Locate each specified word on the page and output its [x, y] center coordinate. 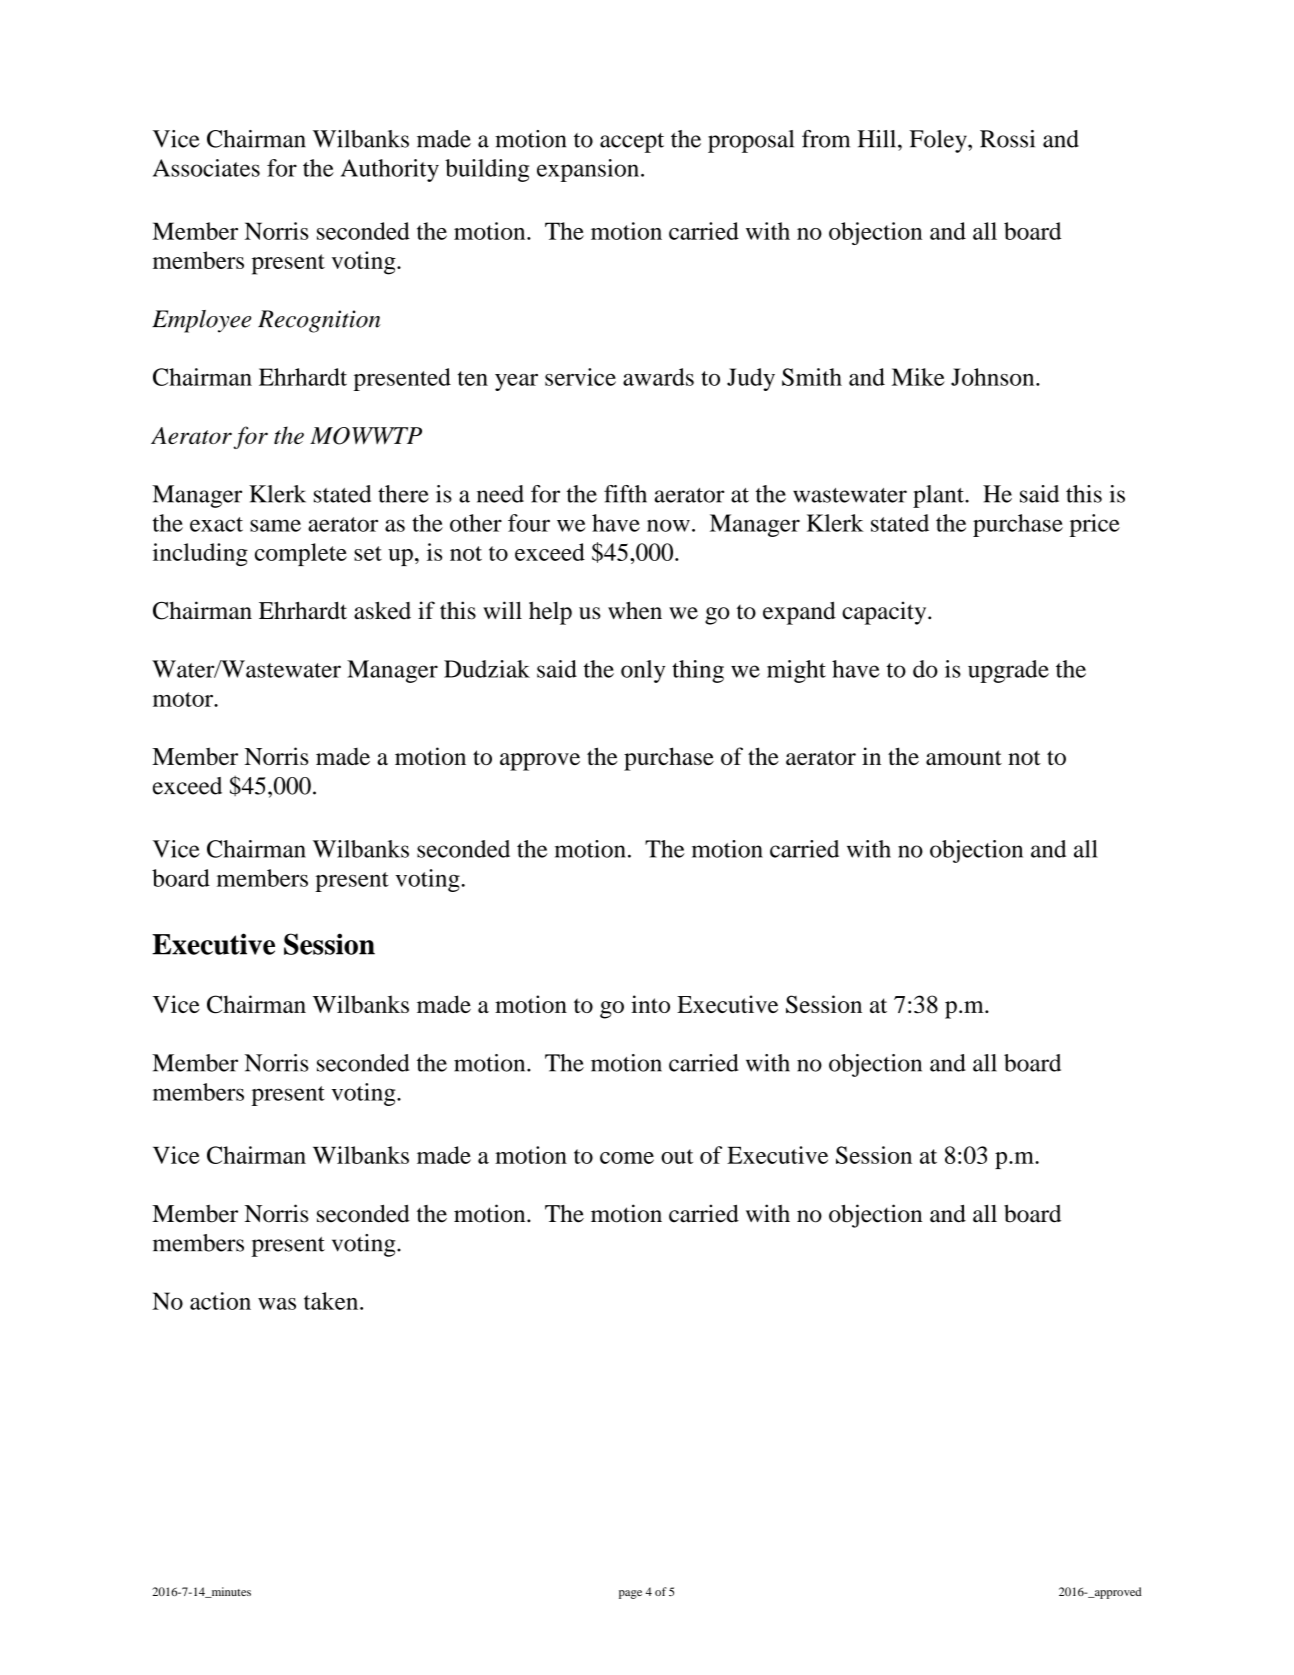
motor [184, 699]
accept [632, 143]
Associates [206, 168]
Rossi [1007, 139]
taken [332, 1301]
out [677, 1156]
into [650, 1004]
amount [964, 757]
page [630, 1594]
